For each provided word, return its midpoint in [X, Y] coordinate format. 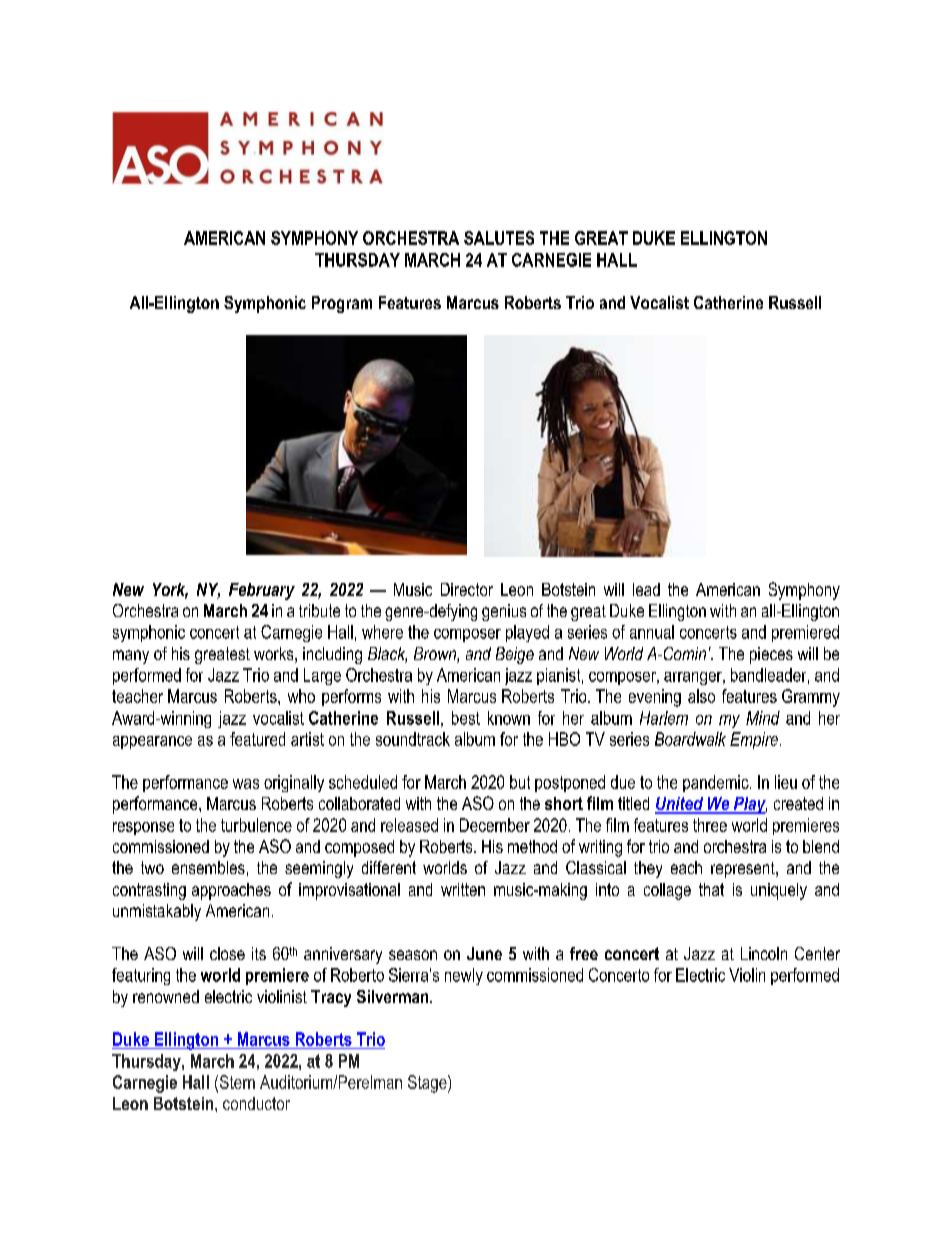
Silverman [394, 996]
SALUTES [499, 238]
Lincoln [764, 953]
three [710, 825]
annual [652, 632]
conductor [256, 1103]
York [170, 591]
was [246, 784]
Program [342, 304]
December [495, 825]
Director [467, 589]
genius [504, 612]
